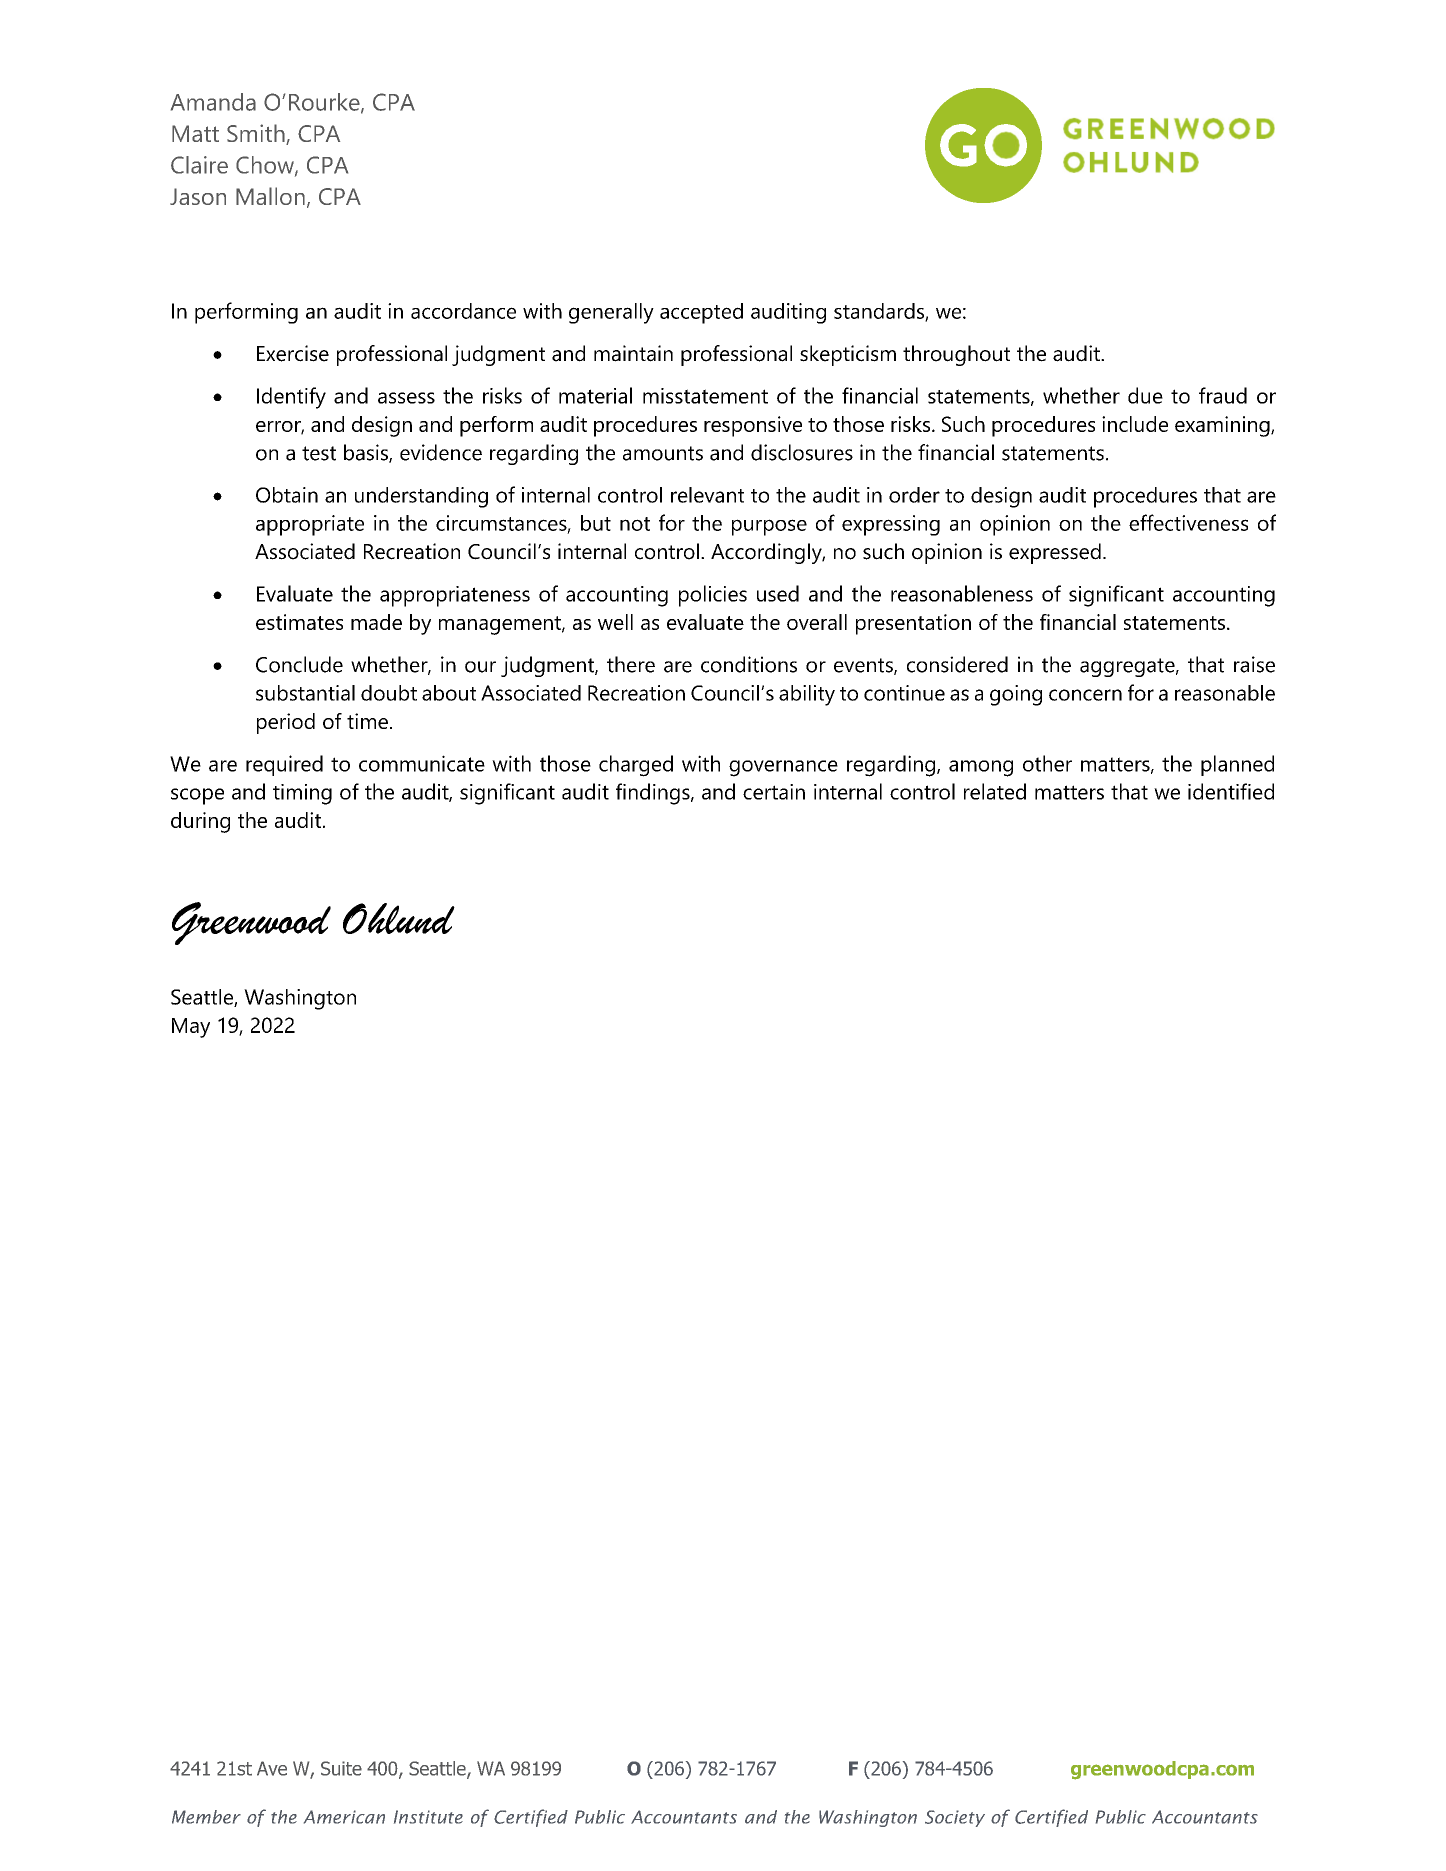 Image resolution: width=1446 pixels, height=1871 pixels. Describe the element at coordinates (955, 1818) in the screenshot. I see `Society` at that location.
